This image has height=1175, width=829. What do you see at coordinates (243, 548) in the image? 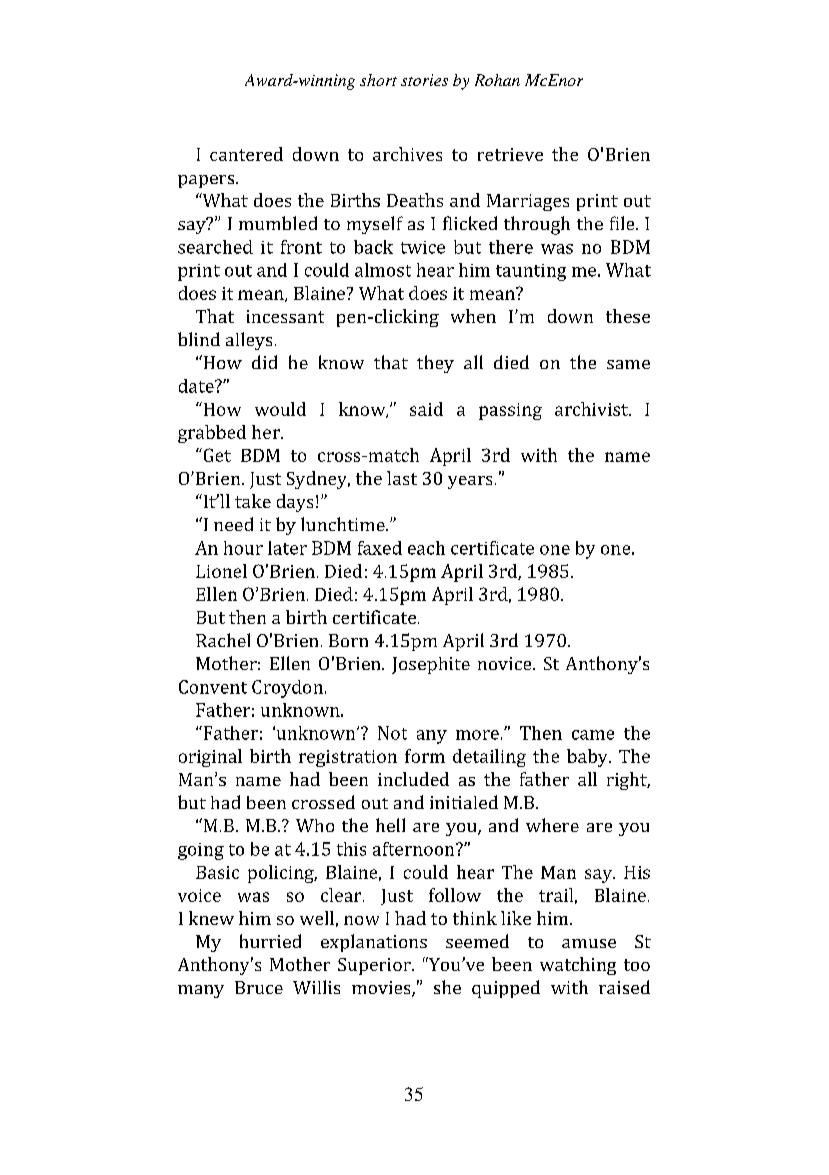
I see `hour` at bounding box center [243, 548].
